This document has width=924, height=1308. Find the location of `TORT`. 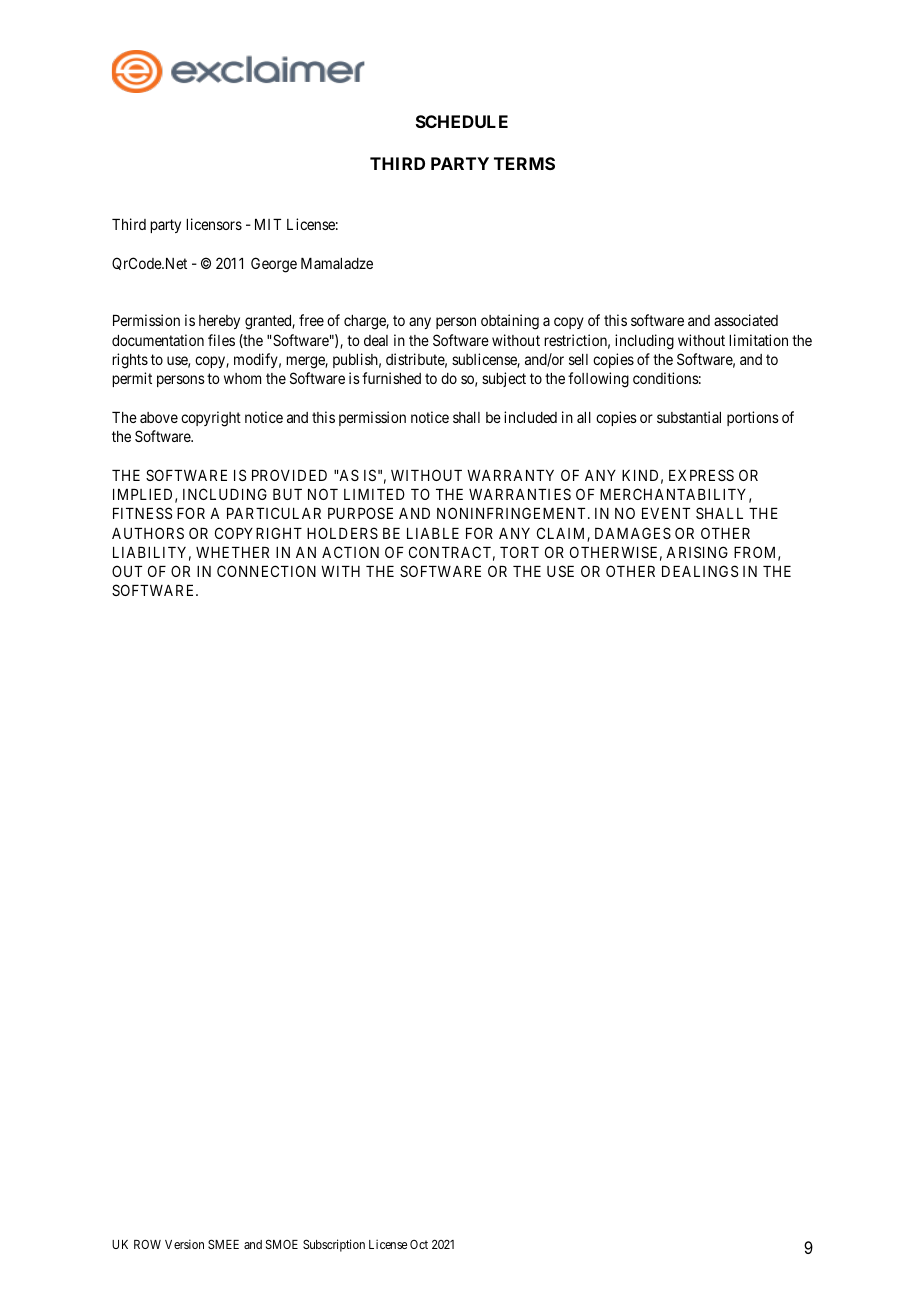

TORT is located at coordinates (519, 552).
